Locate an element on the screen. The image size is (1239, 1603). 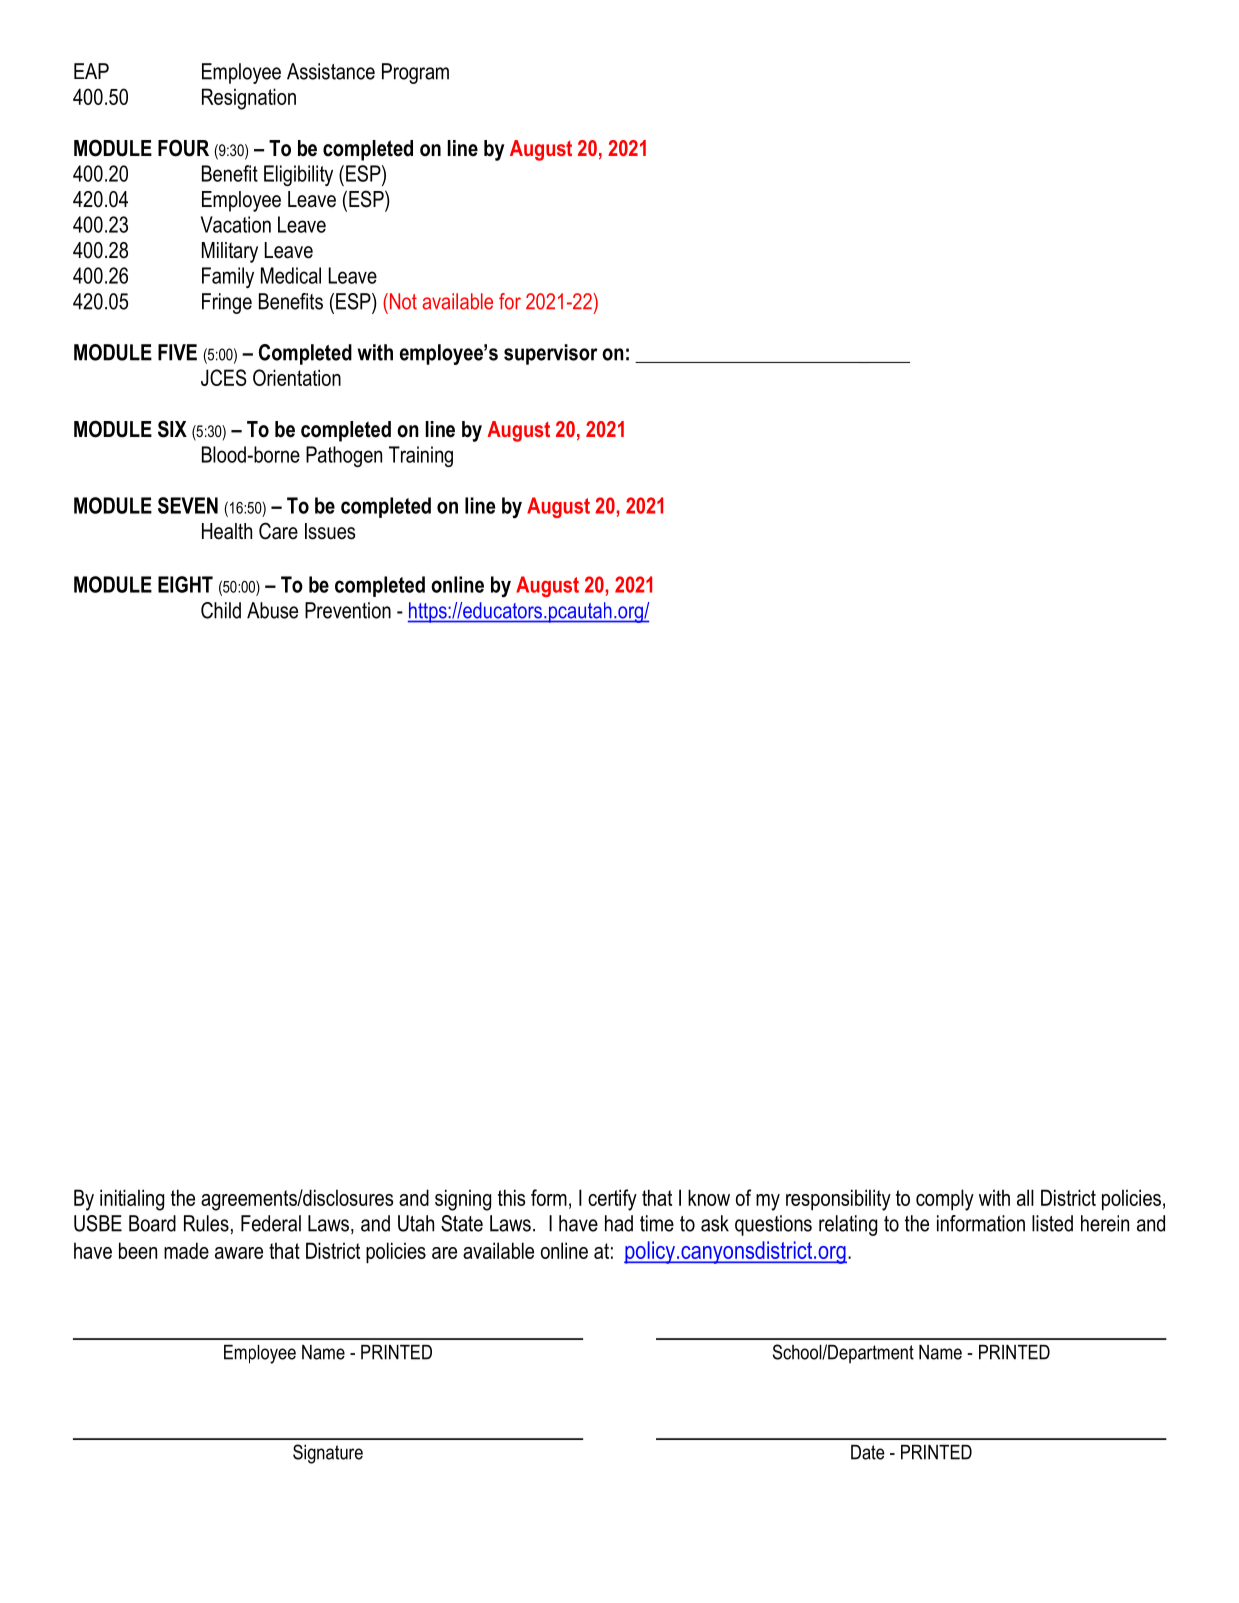
certify is located at coordinates (612, 1200).
